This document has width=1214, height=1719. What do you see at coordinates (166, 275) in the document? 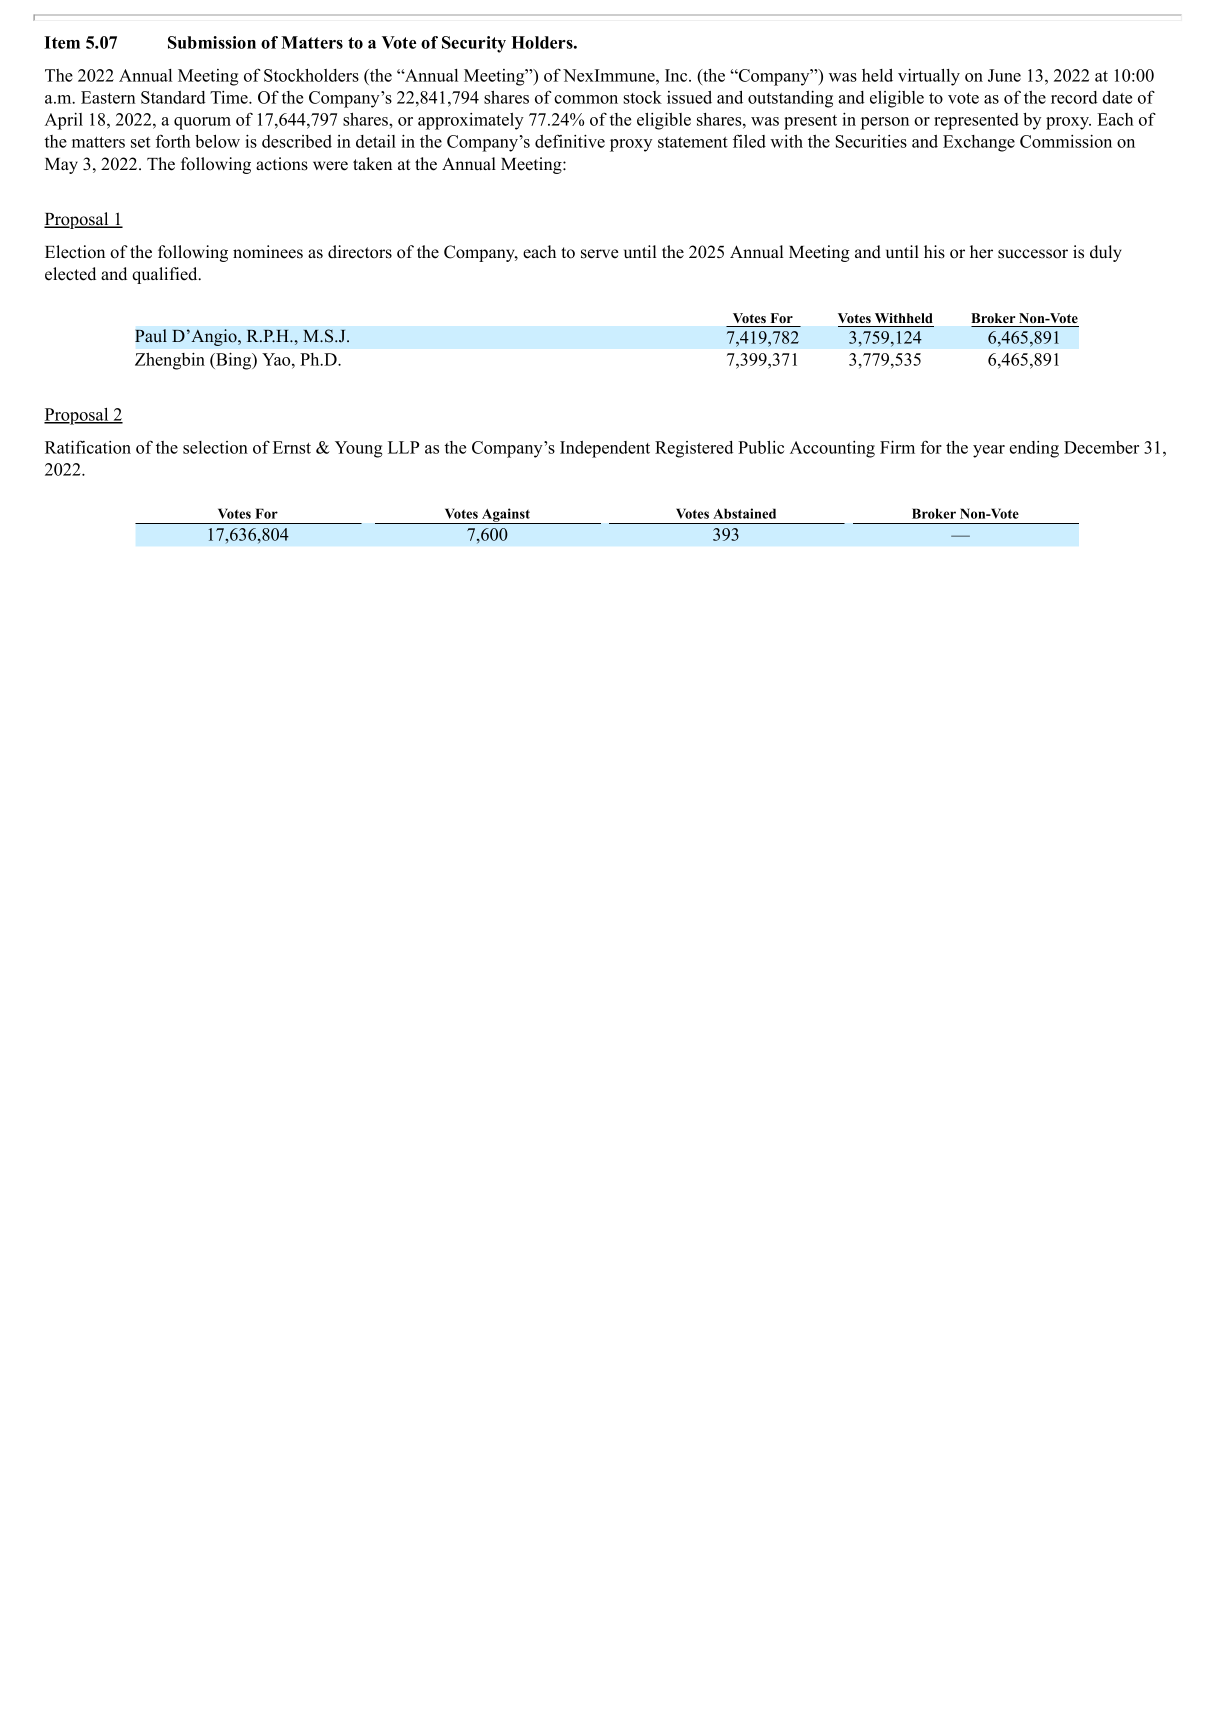
I see `qualified` at bounding box center [166, 275].
